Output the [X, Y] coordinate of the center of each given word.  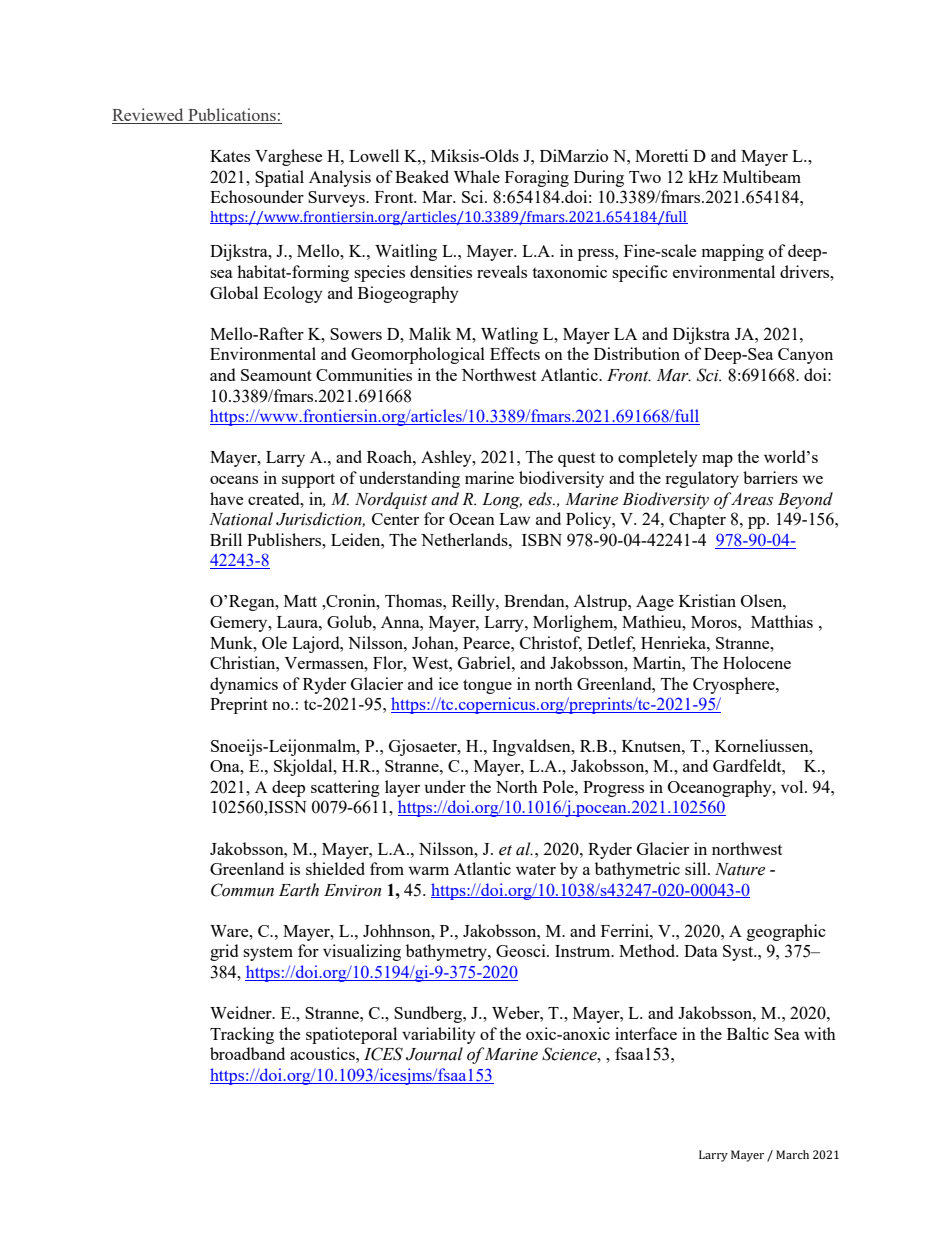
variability [439, 1035]
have [226, 498]
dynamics [244, 685]
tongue [487, 686]
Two [645, 177]
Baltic [748, 1033]
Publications [232, 116]
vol [793, 786]
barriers [770, 477]
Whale [477, 176]
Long [502, 501]
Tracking [242, 1035]
